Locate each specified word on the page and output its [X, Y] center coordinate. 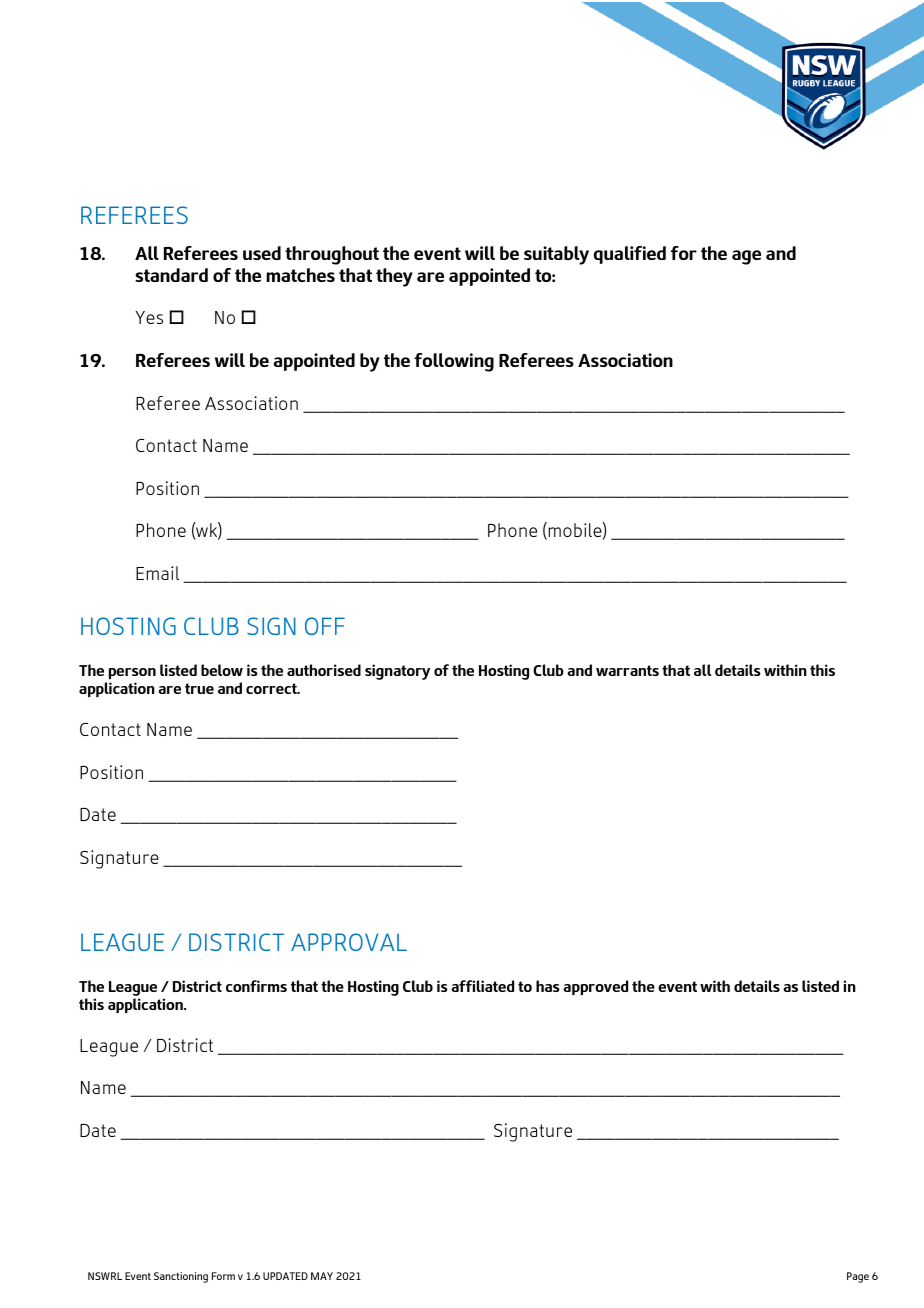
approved [595, 988]
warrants [627, 670]
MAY [322, 1276]
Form [223, 1276]
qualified [630, 255]
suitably [556, 255]
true [199, 688]
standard [171, 275]
